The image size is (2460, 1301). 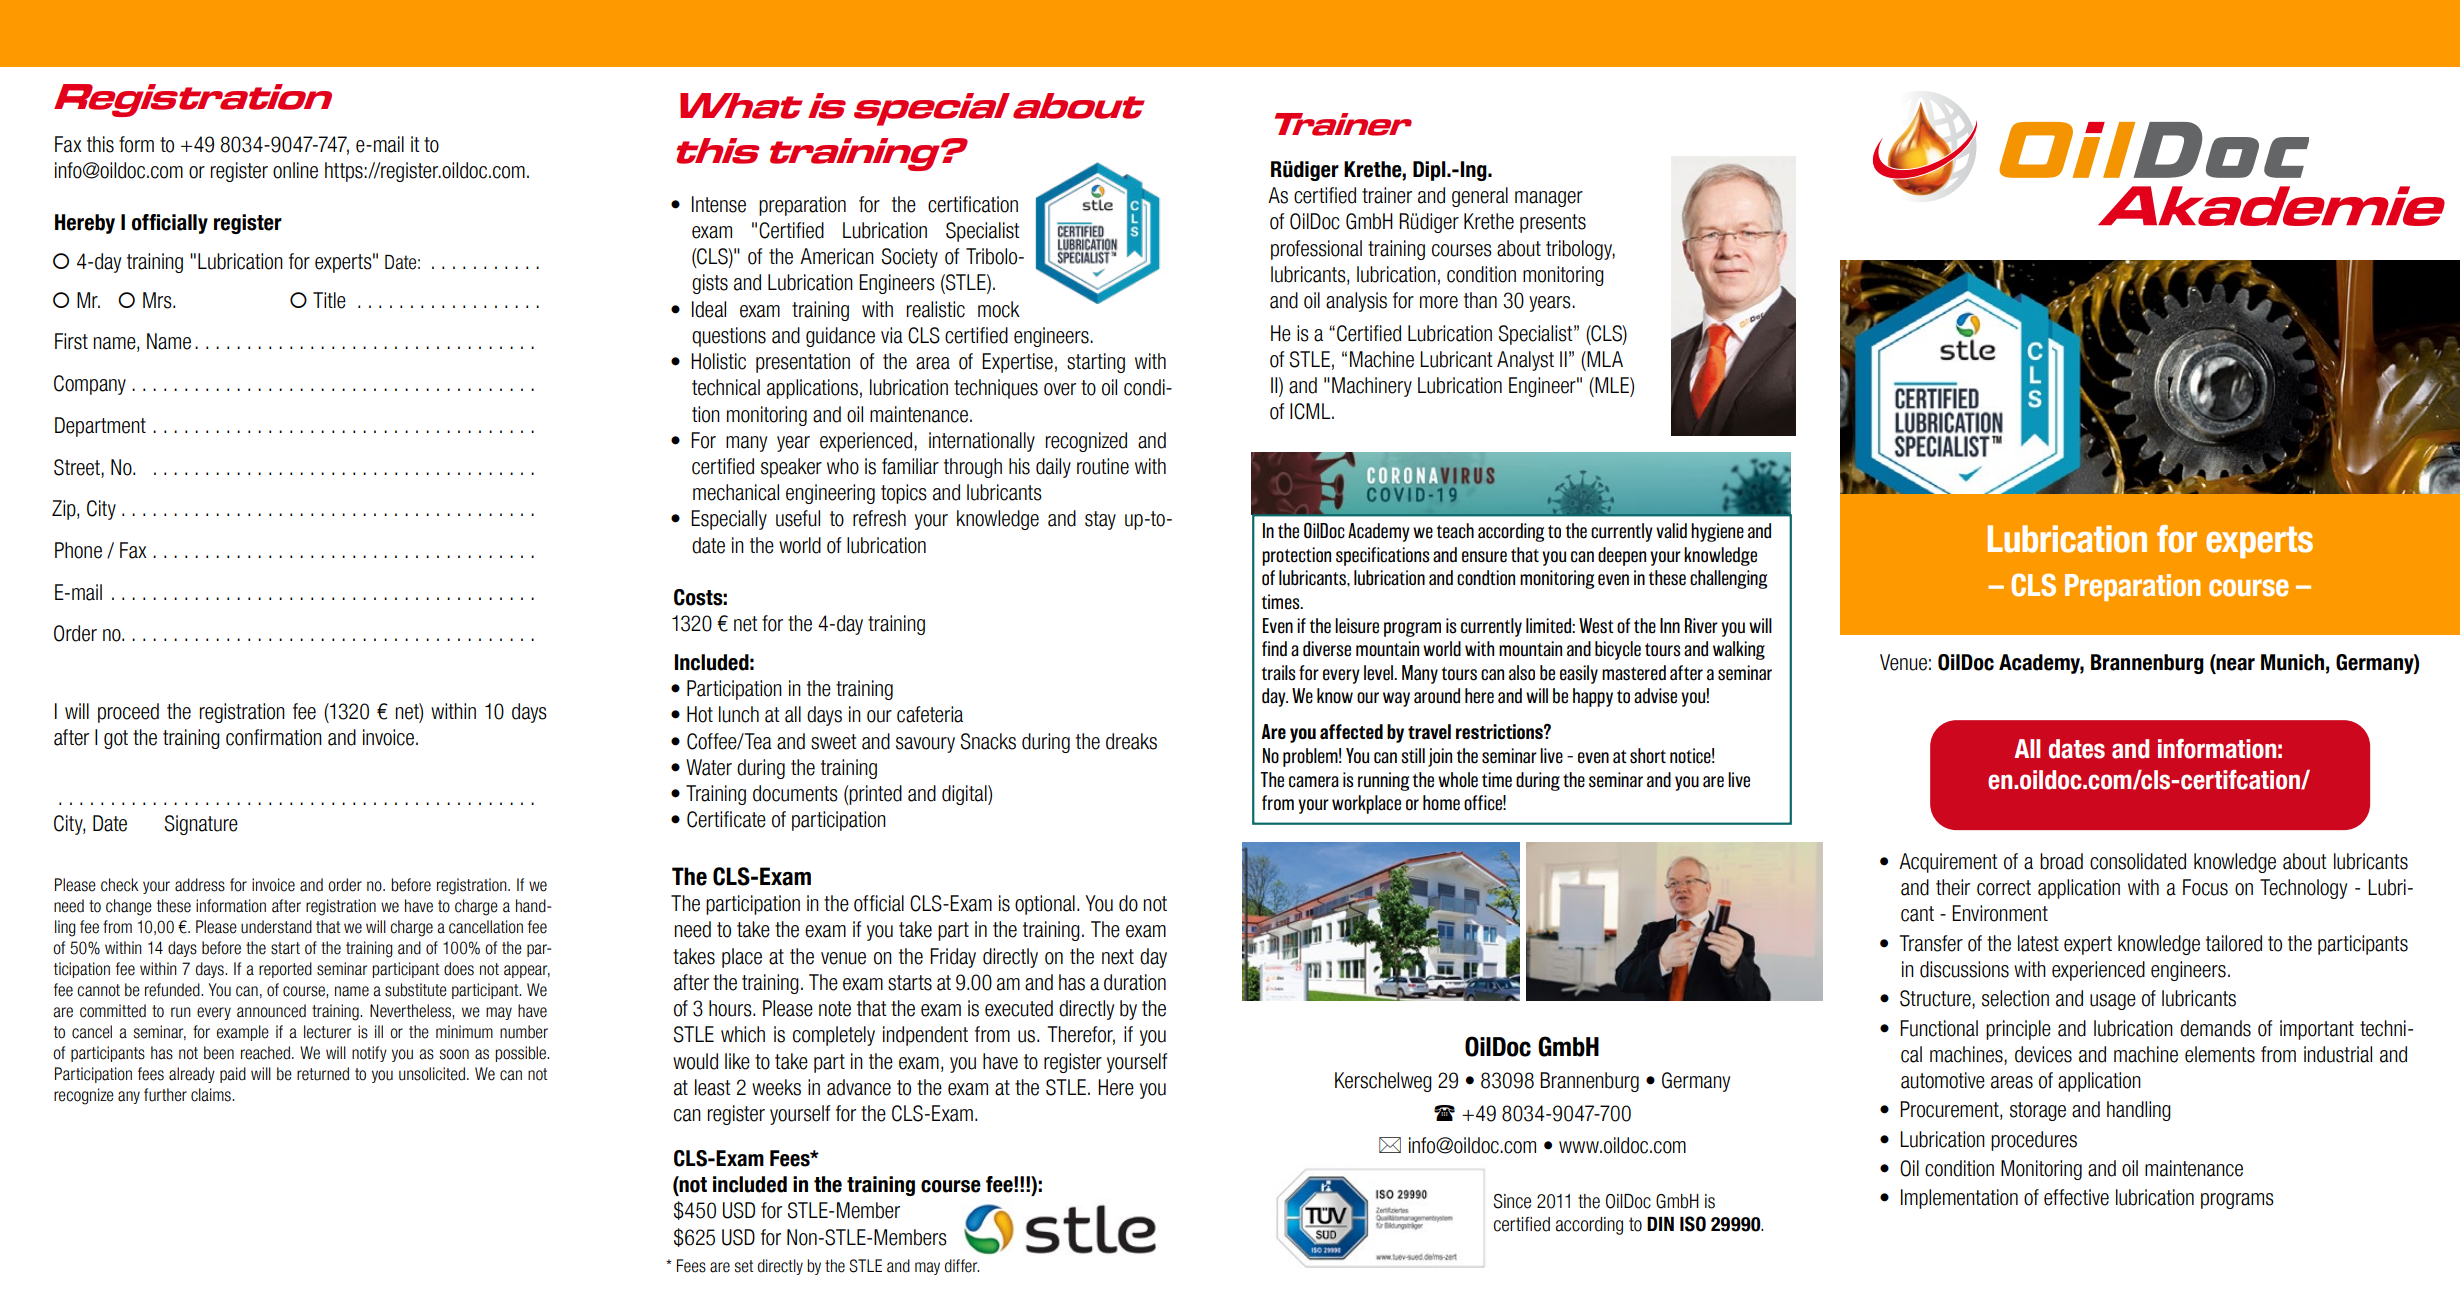 What do you see at coordinates (295, 170) in the screenshot?
I see `online` at bounding box center [295, 170].
